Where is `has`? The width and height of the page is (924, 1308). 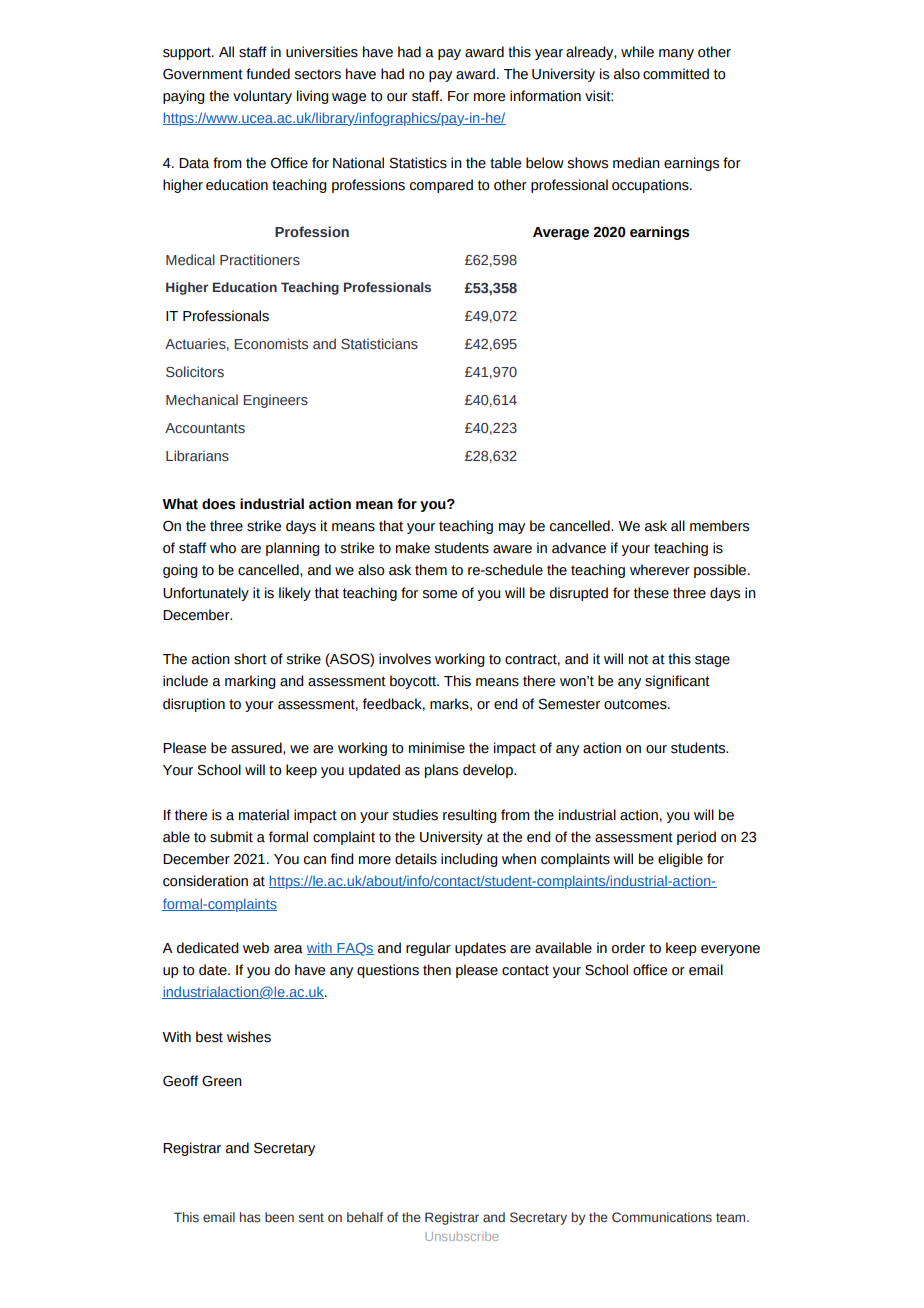 has is located at coordinates (250, 1217).
